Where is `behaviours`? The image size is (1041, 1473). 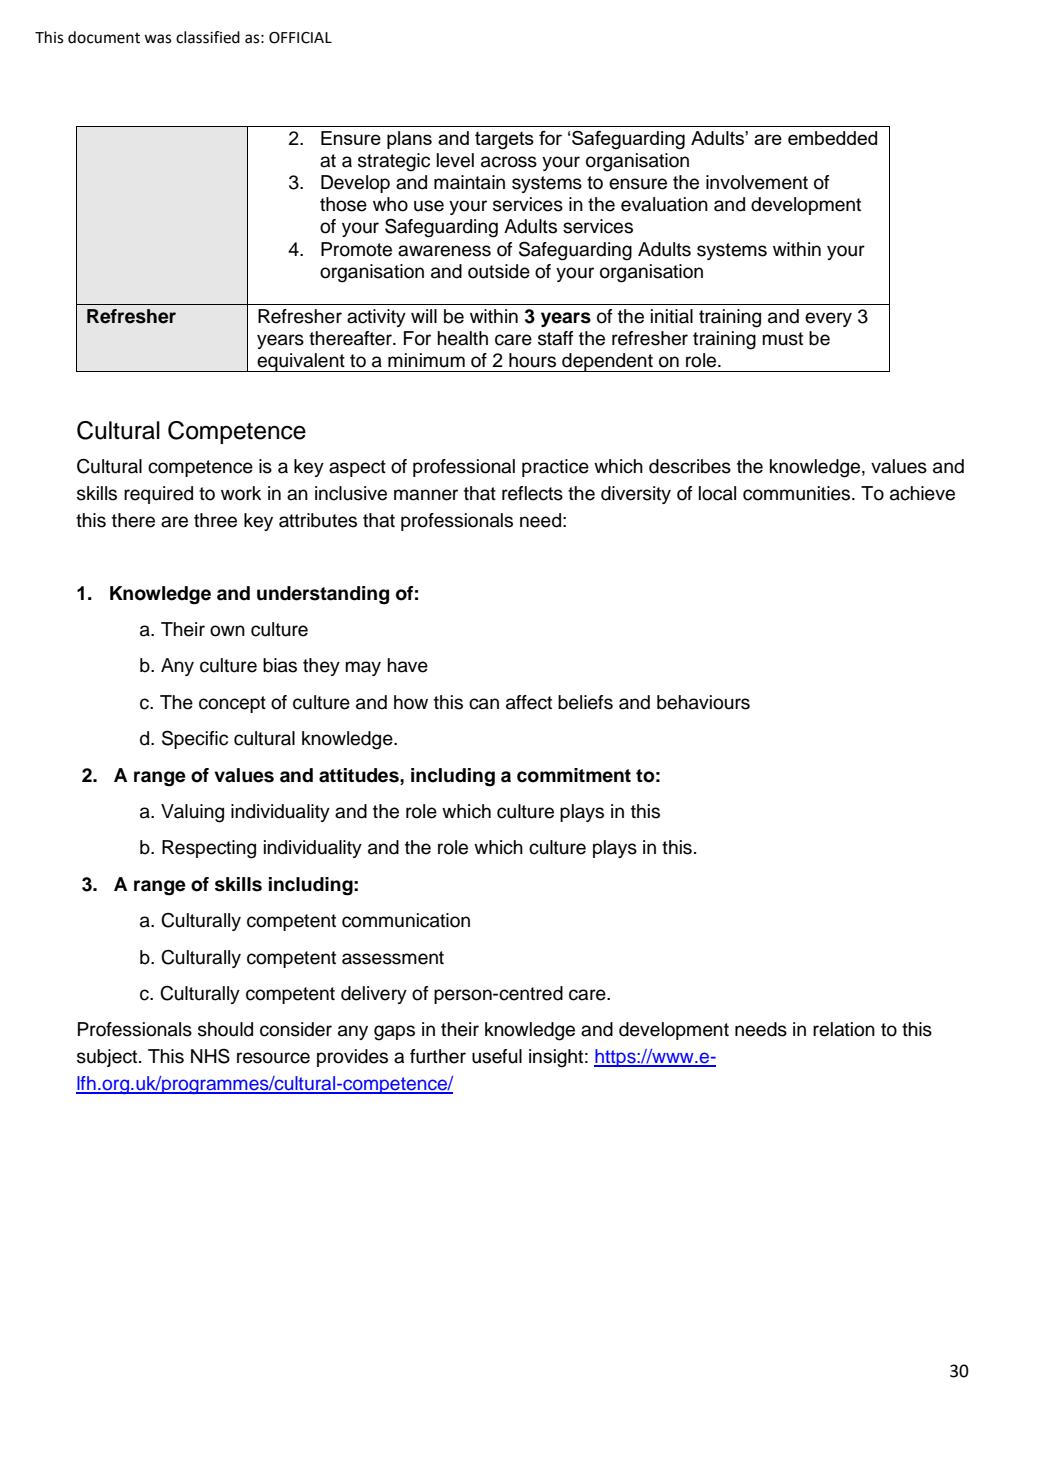
behaviours is located at coordinates (703, 702).
